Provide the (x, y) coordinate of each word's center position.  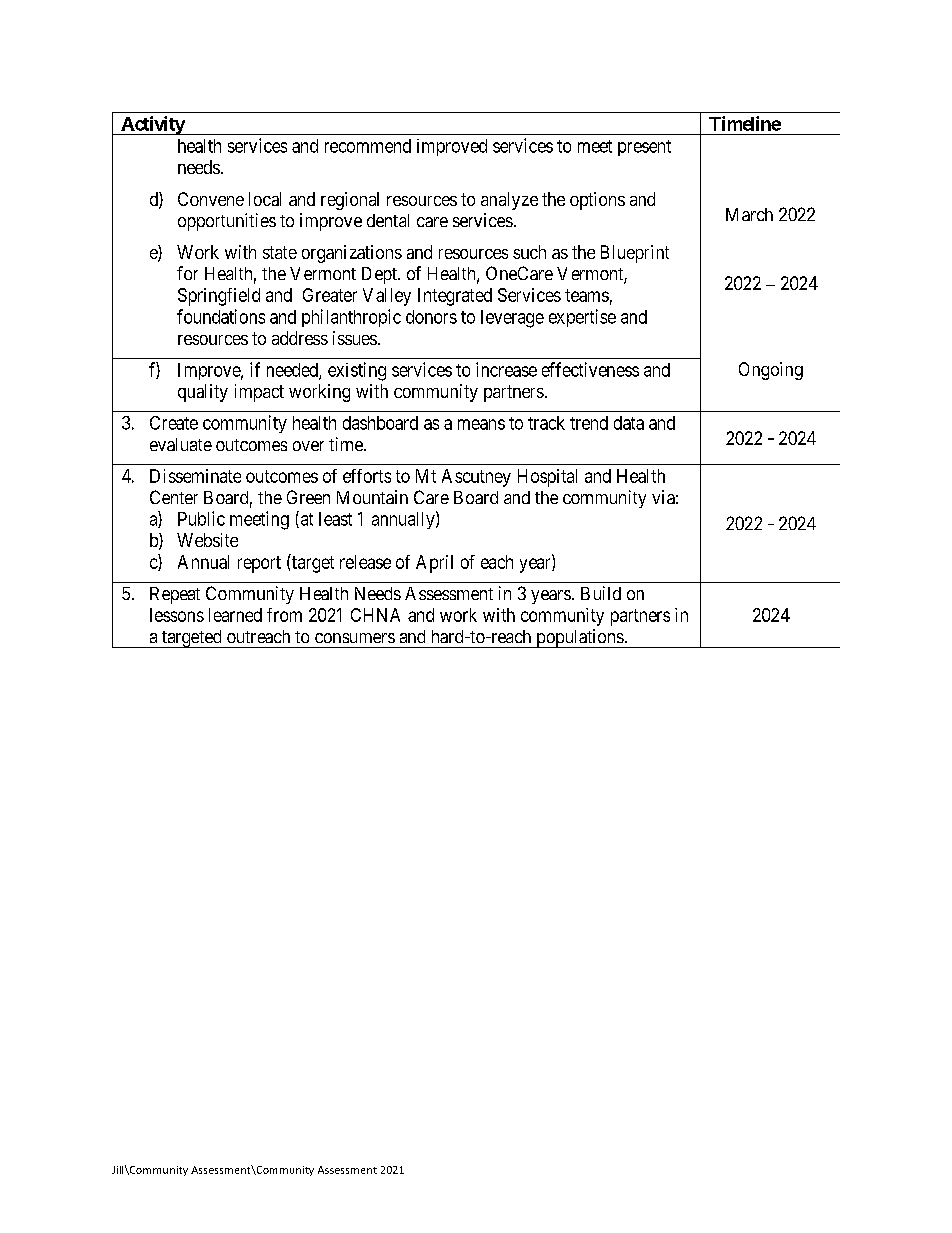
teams (587, 295)
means (481, 424)
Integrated (455, 297)
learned (235, 615)
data (629, 423)
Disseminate (195, 476)
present (644, 148)
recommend (368, 146)
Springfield (219, 297)
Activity (152, 125)
